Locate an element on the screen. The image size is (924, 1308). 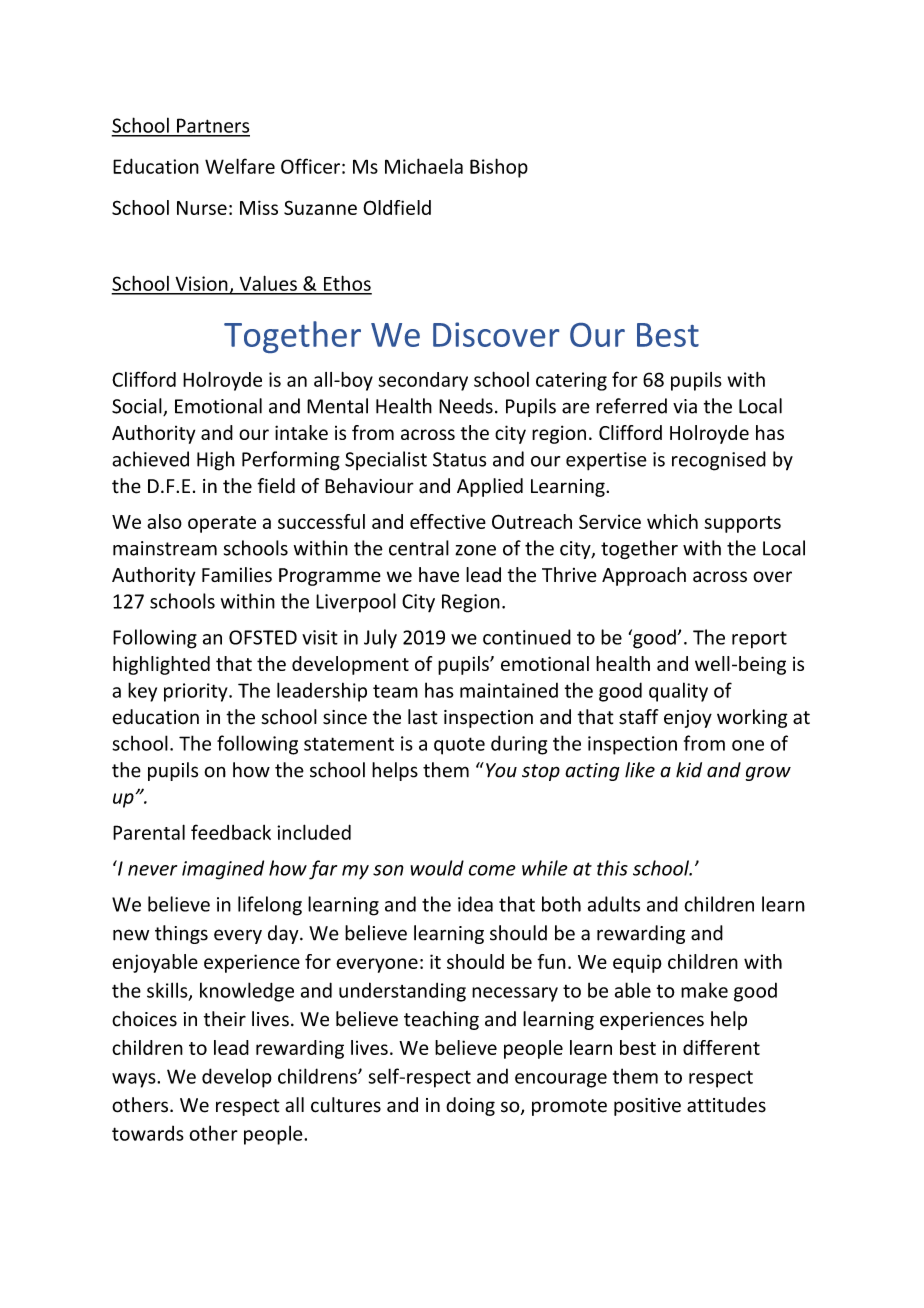
Michaela is located at coordinates (424, 166).
